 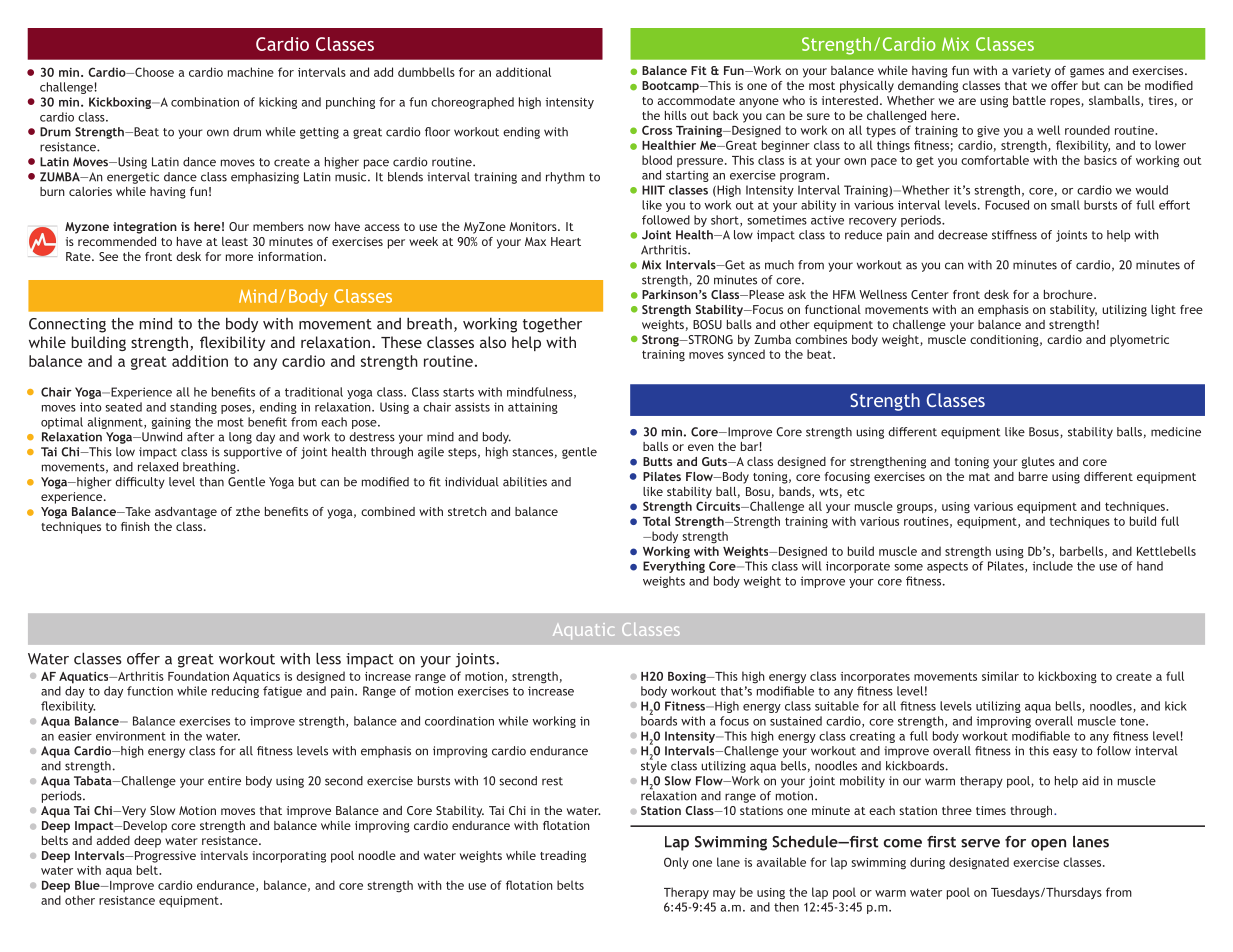 I want to click on combination, so click(x=205, y=102).
